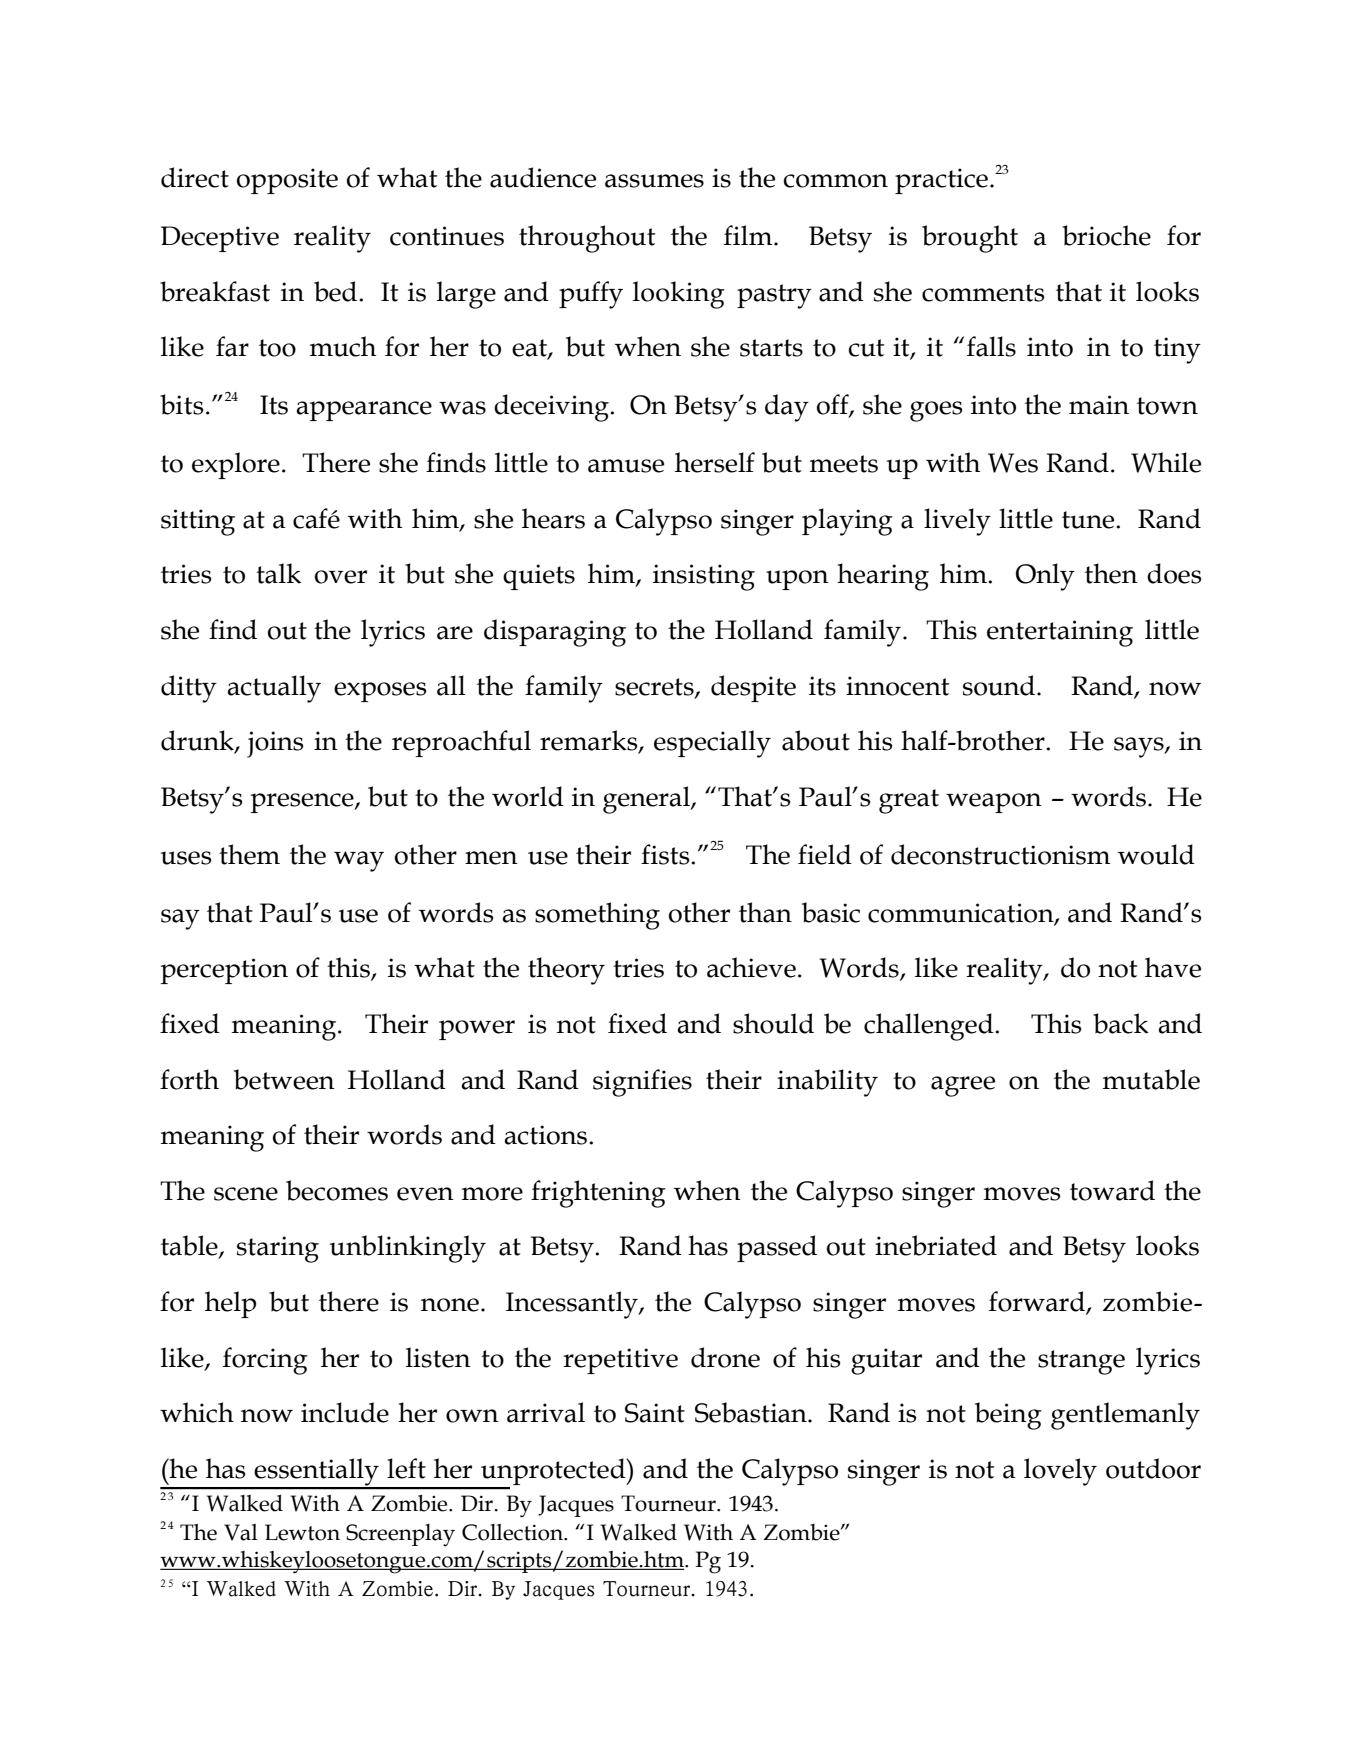 This screenshot has height=1763, width=1363. I want to click on way, so click(359, 861).
